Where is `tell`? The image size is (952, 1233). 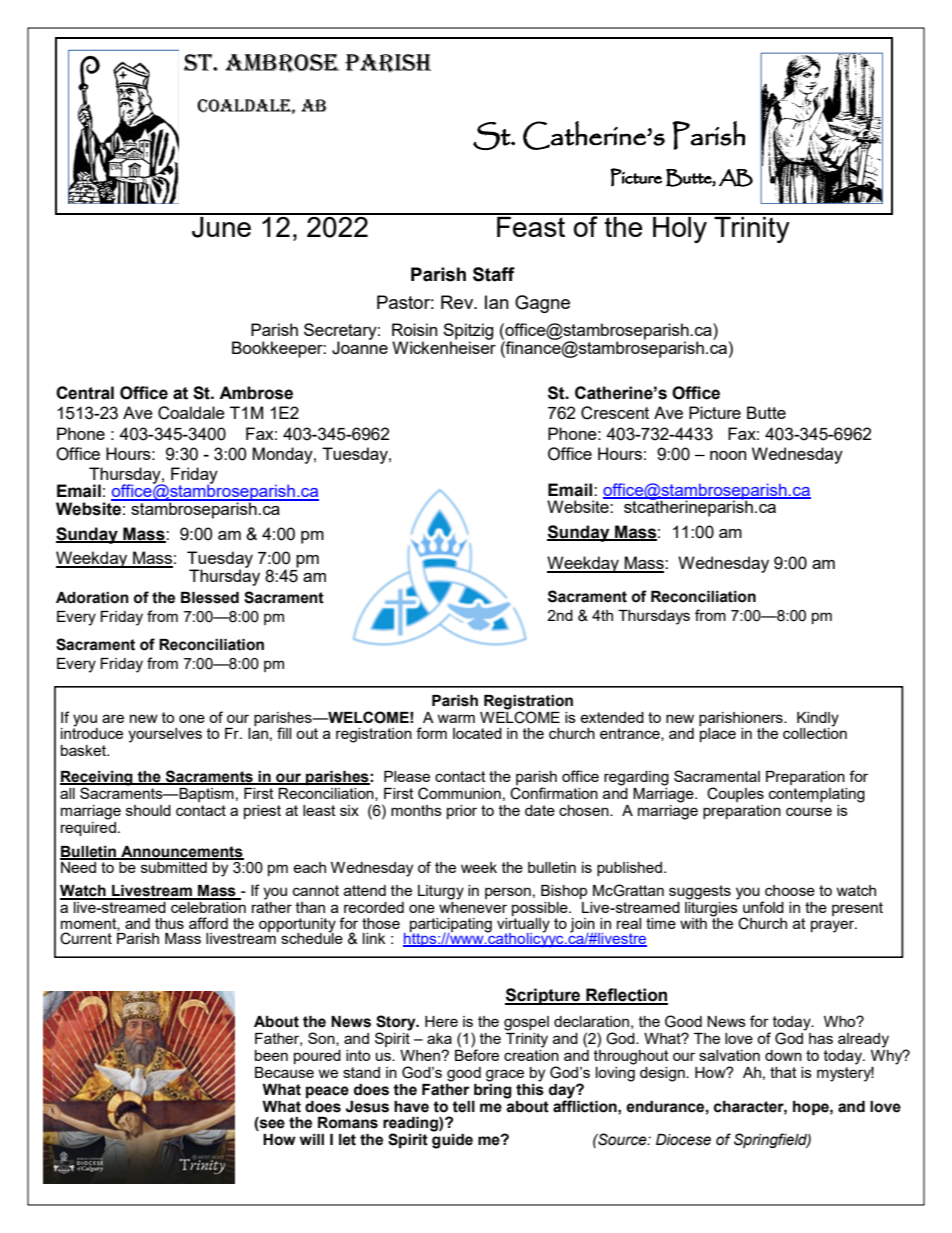 tell is located at coordinates (463, 1107).
